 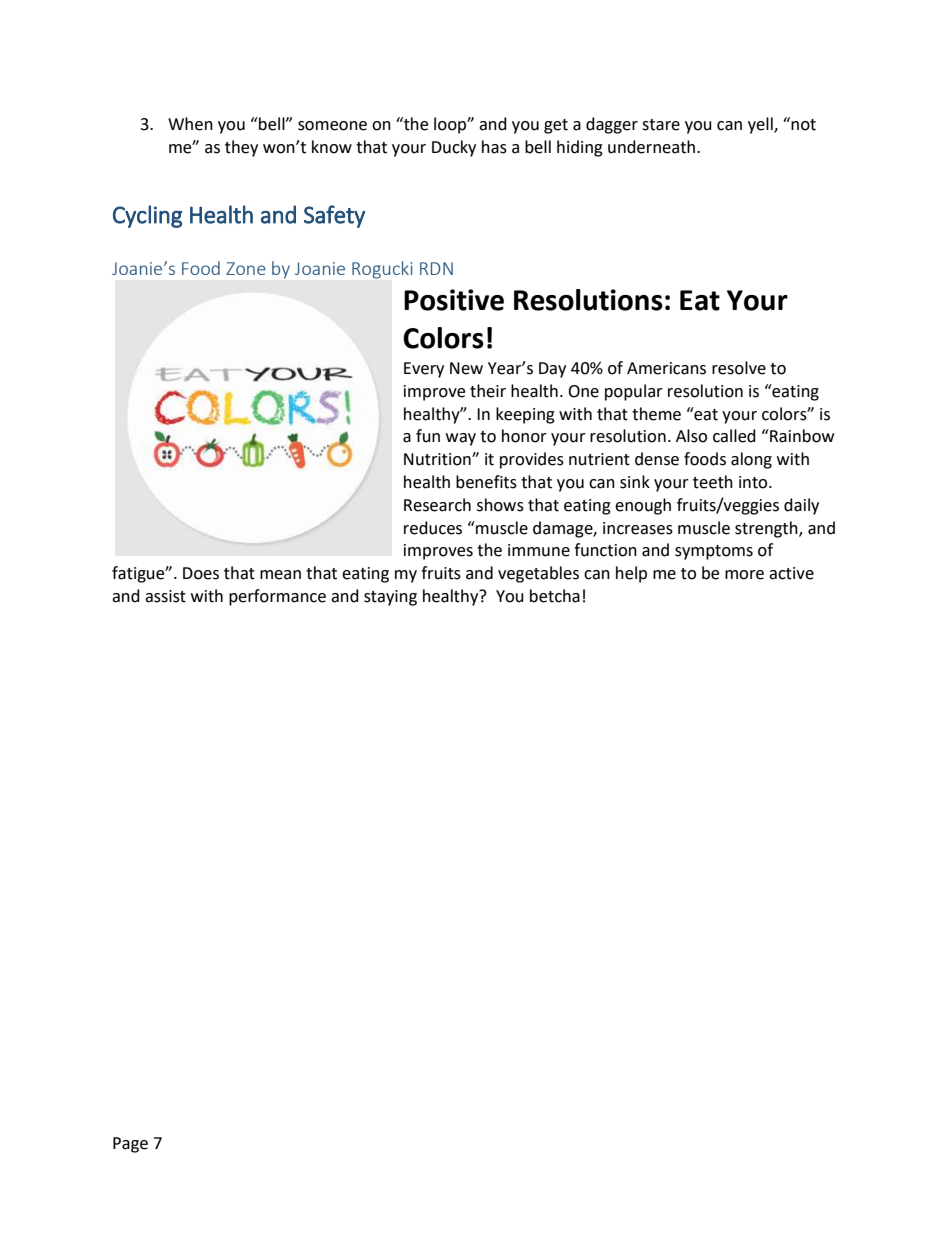 I want to click on staying, so click(x=390, y=598).
